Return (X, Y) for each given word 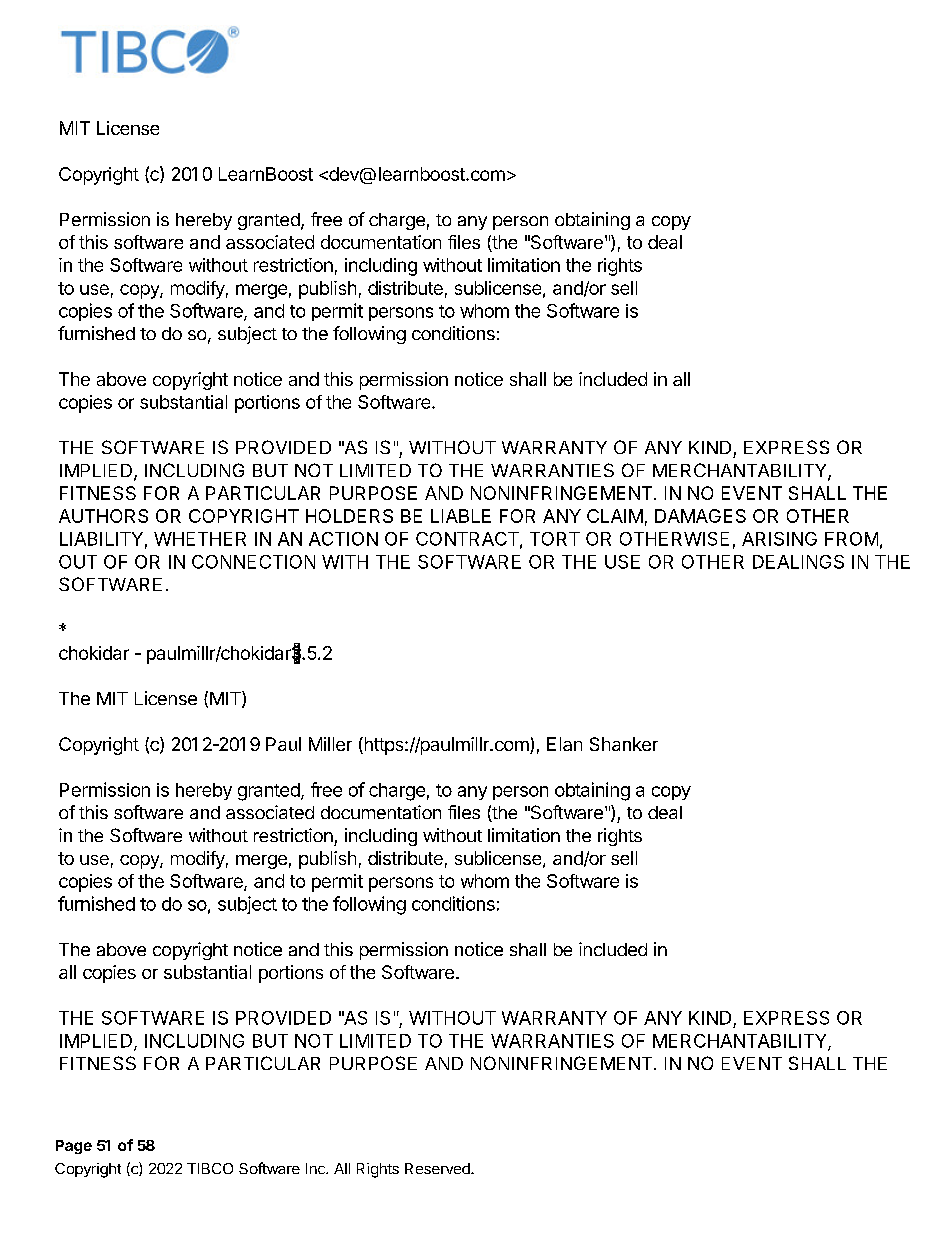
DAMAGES (700, 516)
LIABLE (461, 516)
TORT (555, 539)
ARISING (779, 539)
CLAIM (615, 516)
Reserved (438, 1168)
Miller (330, 744)
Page (74, 1147)
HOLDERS (349, 516)
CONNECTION (253, 562)
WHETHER (200, 539)
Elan (564, 744)
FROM (851, 539)
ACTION (343, 539)
